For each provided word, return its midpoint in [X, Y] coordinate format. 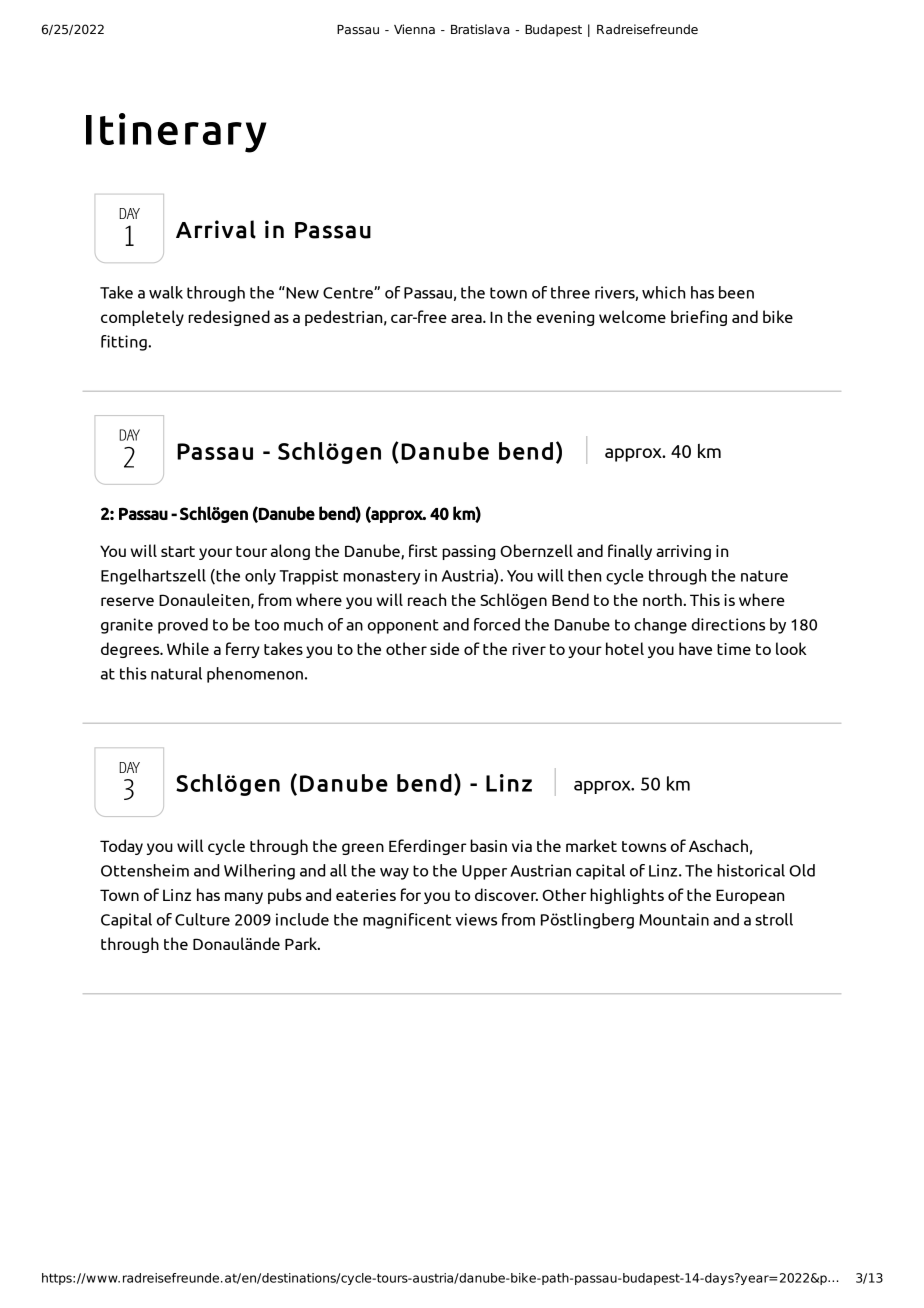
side [444, 648]
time [734, 649]
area [467, 318]
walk [166, 292]
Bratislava [480, 29]
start [178, 551]
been [736, 292]
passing [468, 552]
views [476, 919]
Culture [202, 919]
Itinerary [176, 133]
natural [176, 673]
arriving [683, 552]
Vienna [414, 29]
